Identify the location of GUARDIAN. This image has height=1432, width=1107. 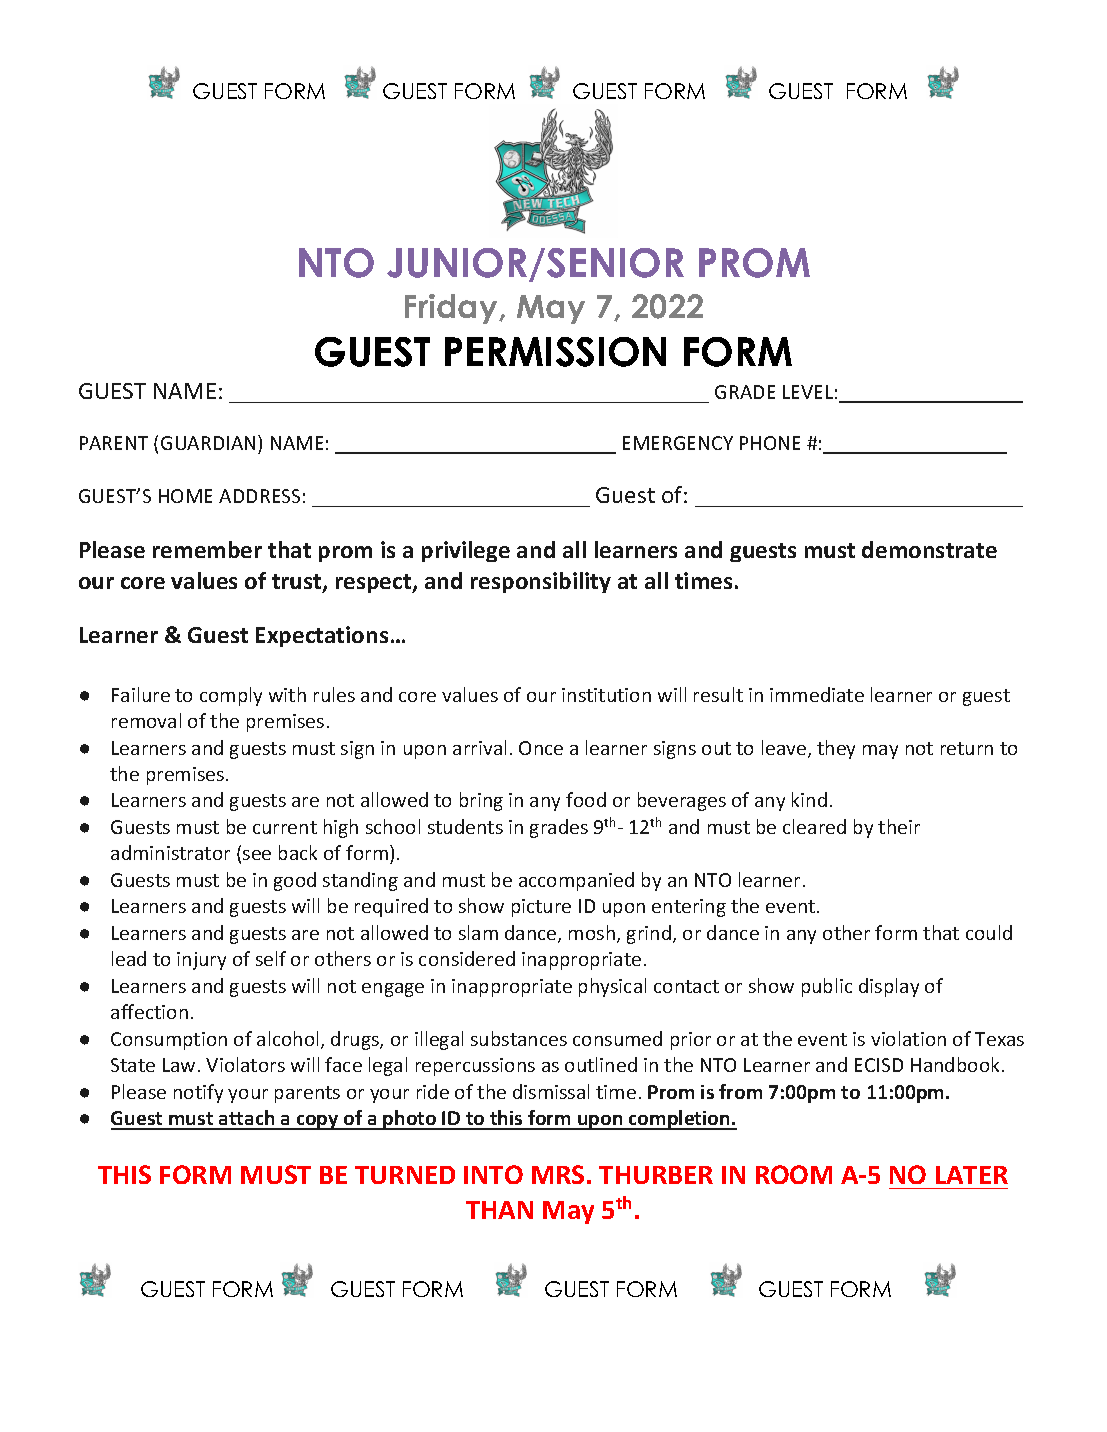
(208, 443).
